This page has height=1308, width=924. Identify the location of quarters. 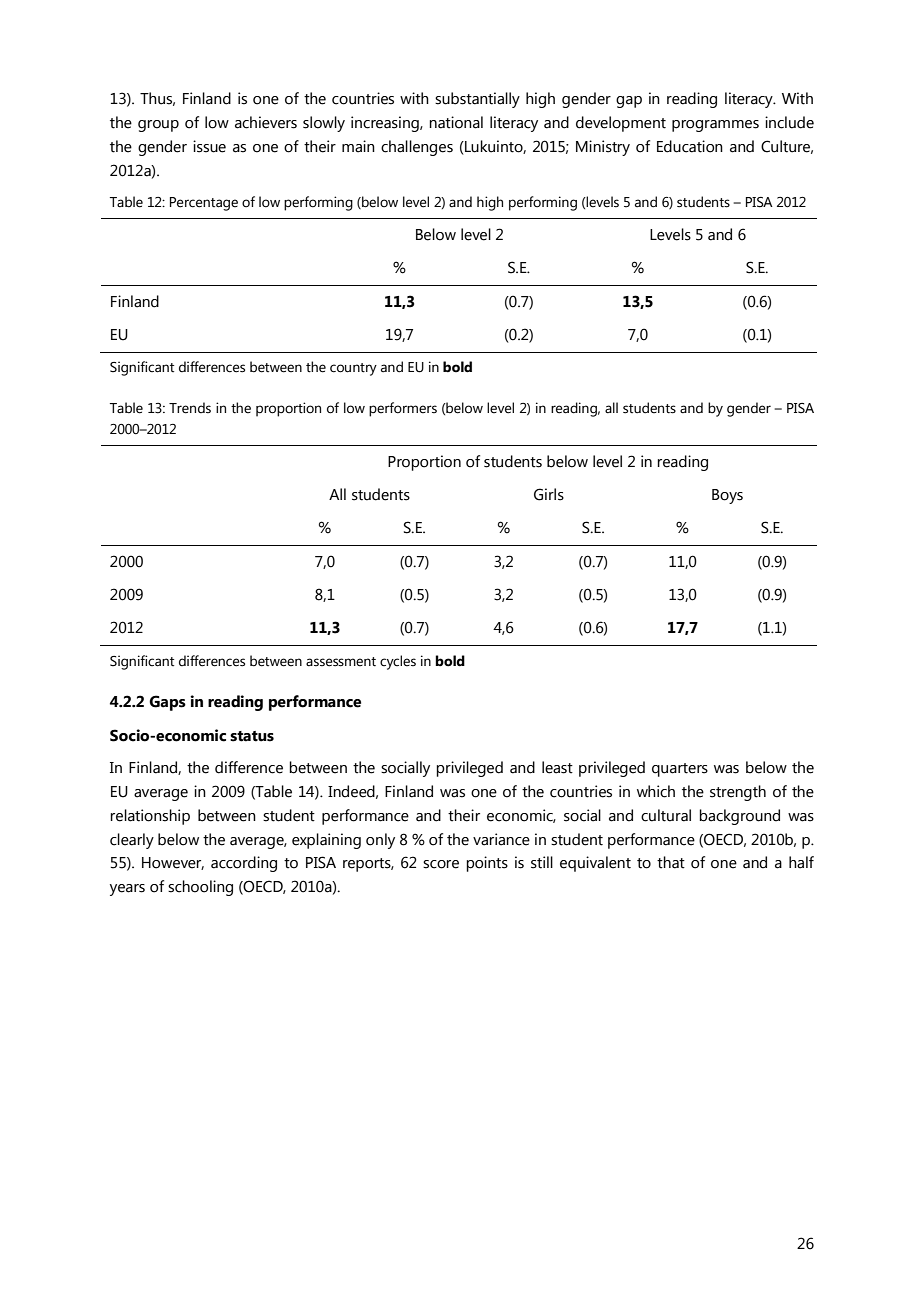
(680, 770).
